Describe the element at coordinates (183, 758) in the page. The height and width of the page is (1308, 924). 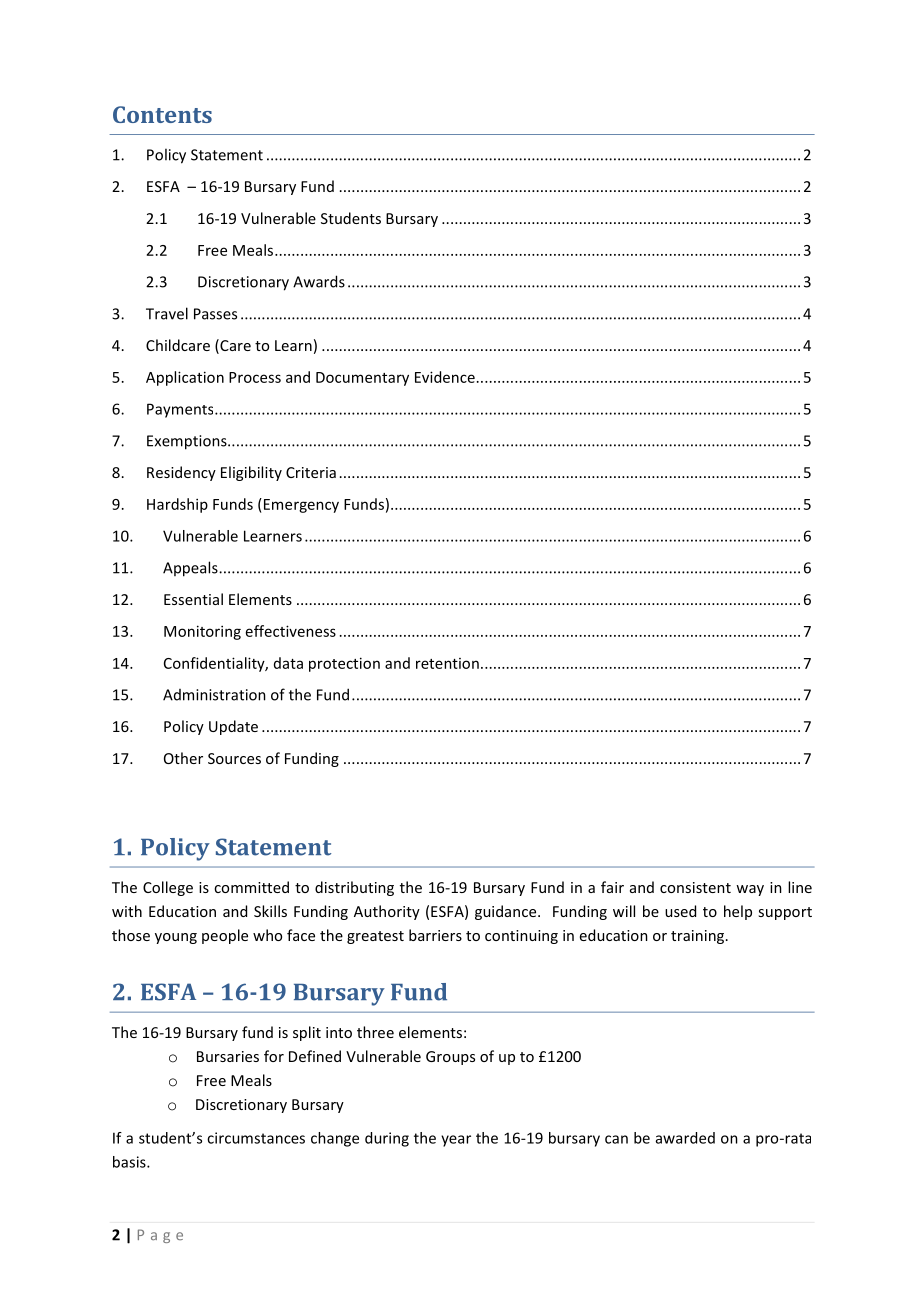
I see `Other` at that location.
